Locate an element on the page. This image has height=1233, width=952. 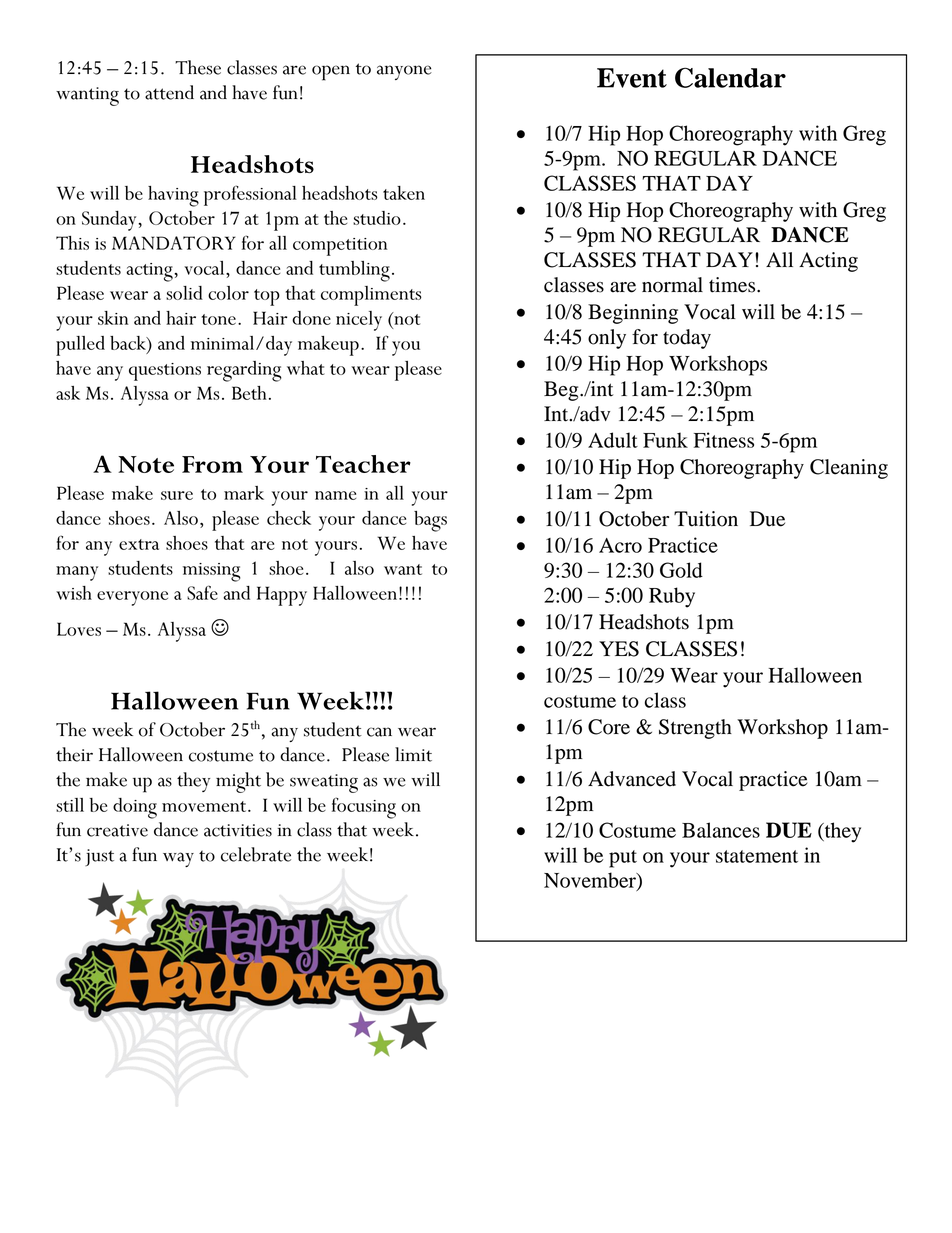
focusing is located at coordinates (364, 808).
